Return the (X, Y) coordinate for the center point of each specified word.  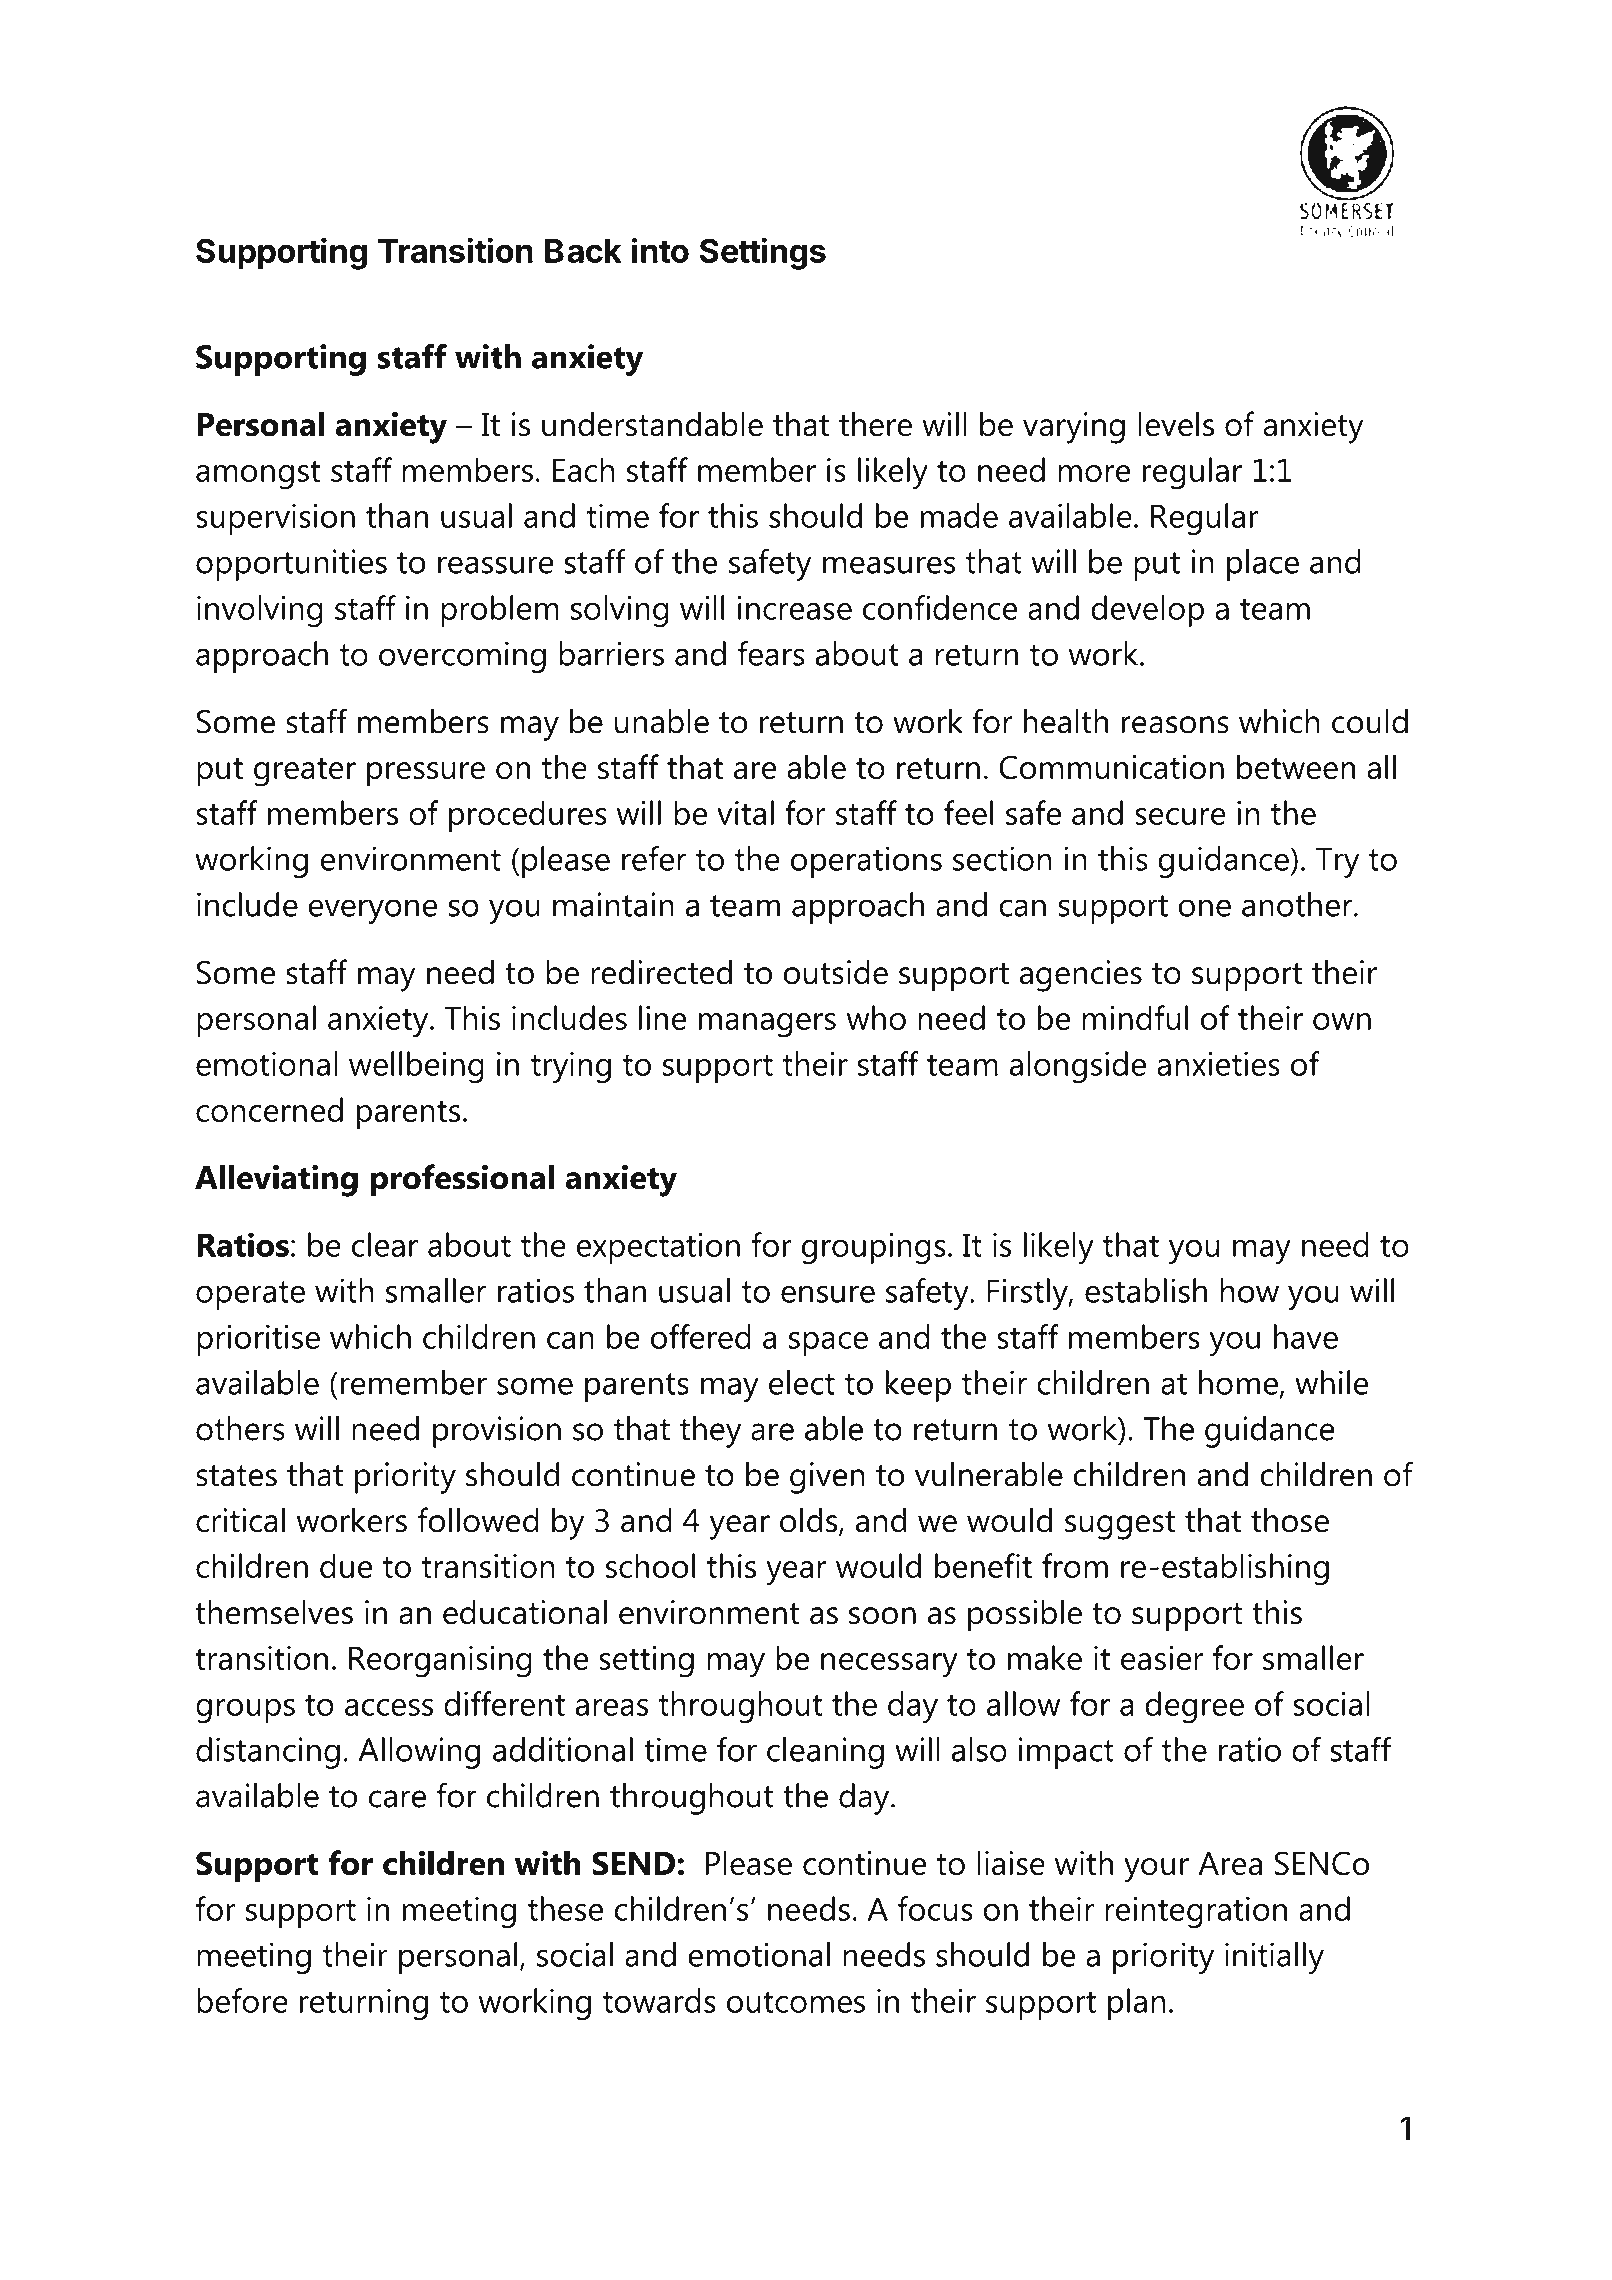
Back (583, 251)
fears (771, 653)
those (1290, 1520)
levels (1176, 424)
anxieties (1218, 1063)
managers (767, 1025)
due (346, 1565)
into (660, 250)
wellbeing (416, 1067)
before (242, 2000)
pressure (426, 774)
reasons (1175, 725)
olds (810, 1521)
